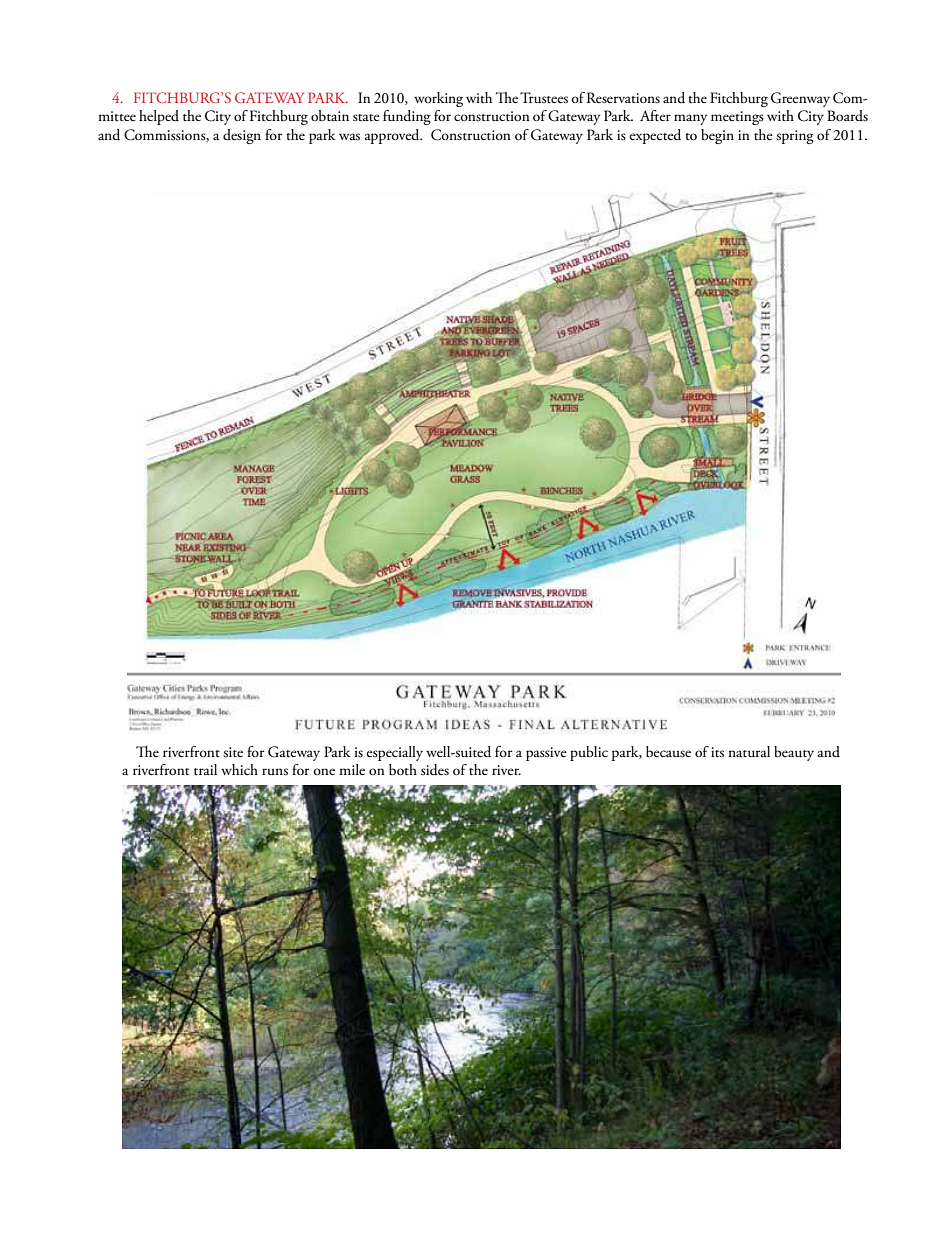 The width and height of the page is (952, 1233). Describe the element at coordinates (330, 116) in the page. I see `obtain` at that location.
